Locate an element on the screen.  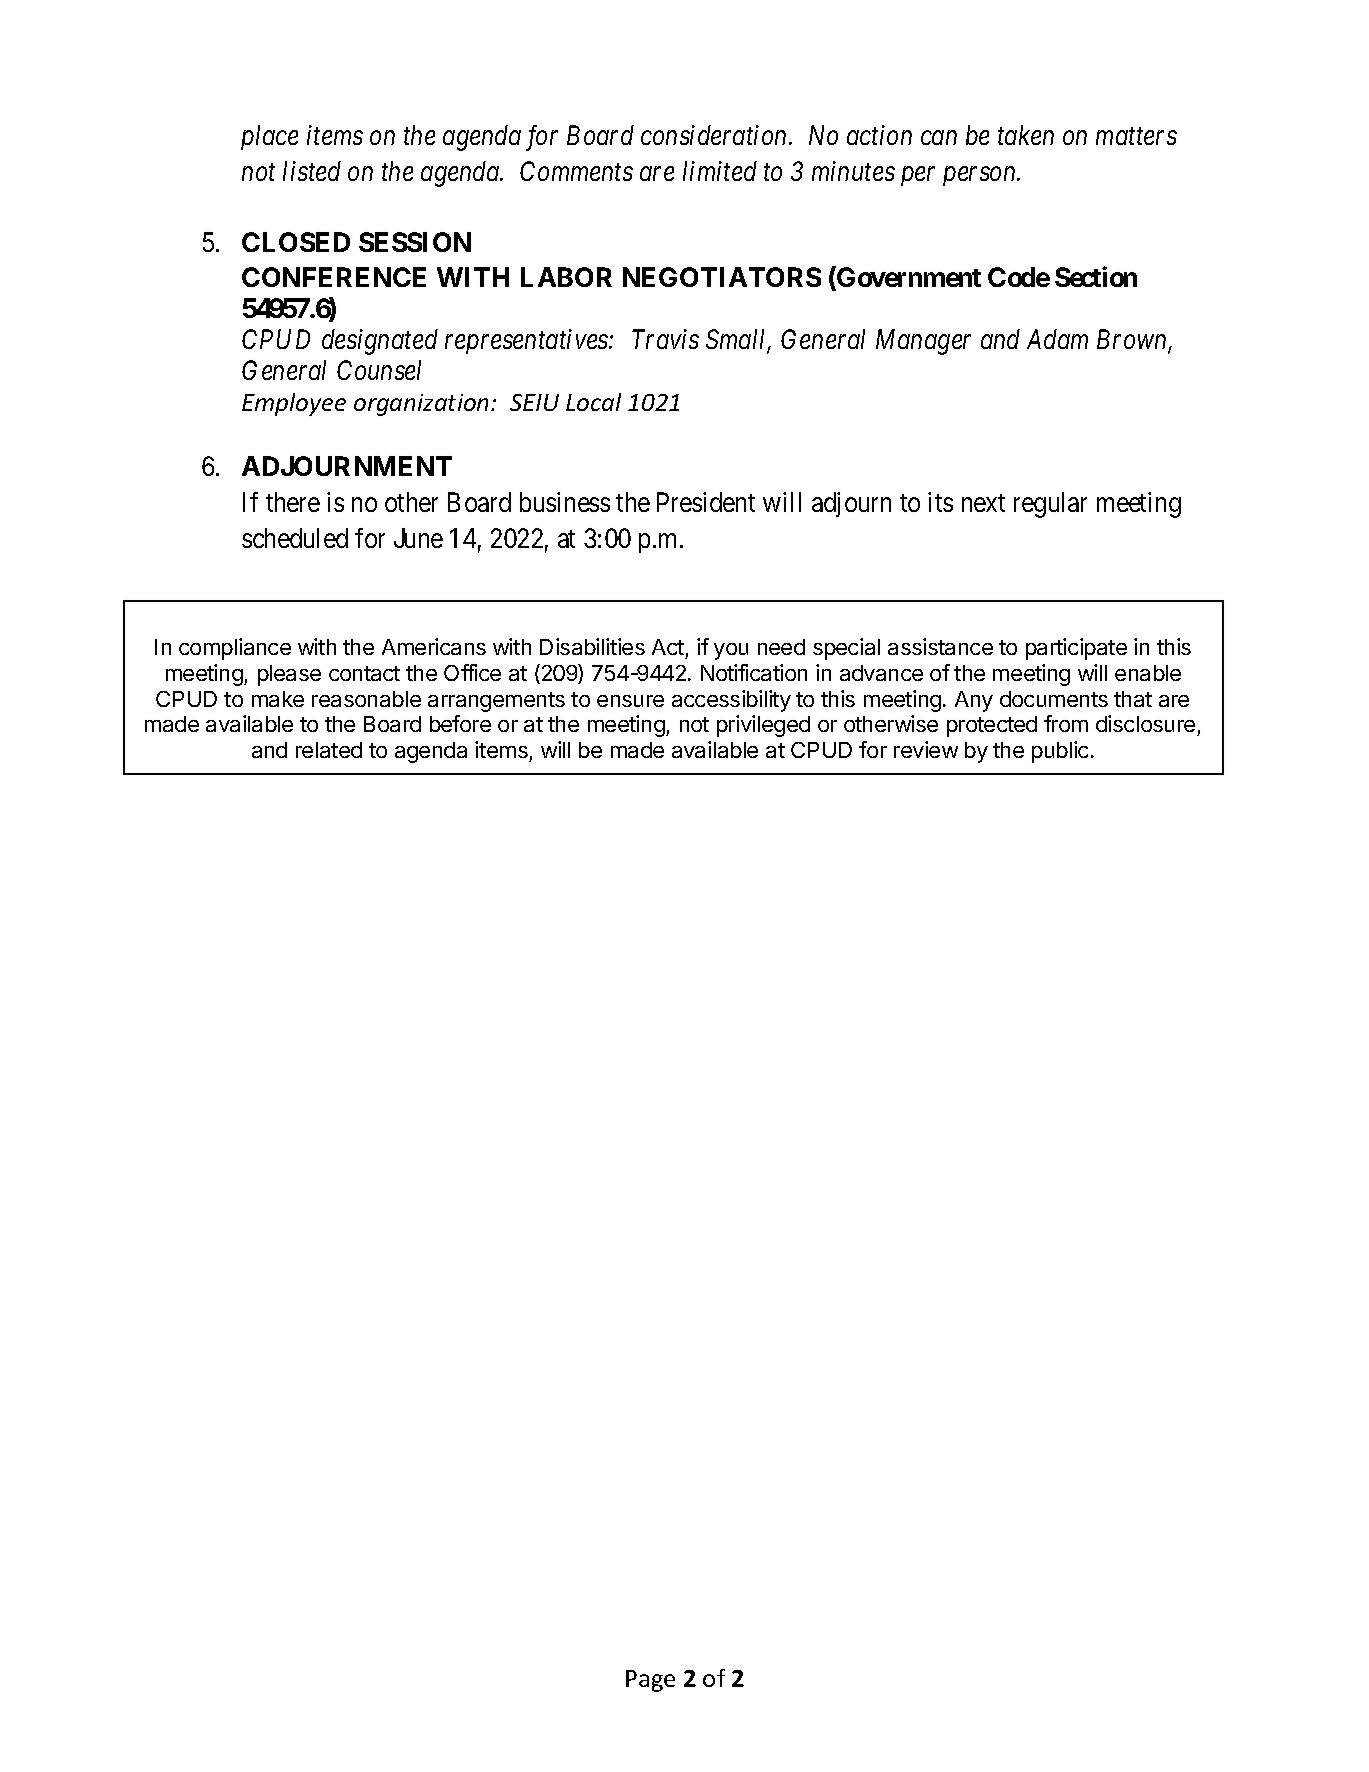
related is located at coordinates (329, 750).
